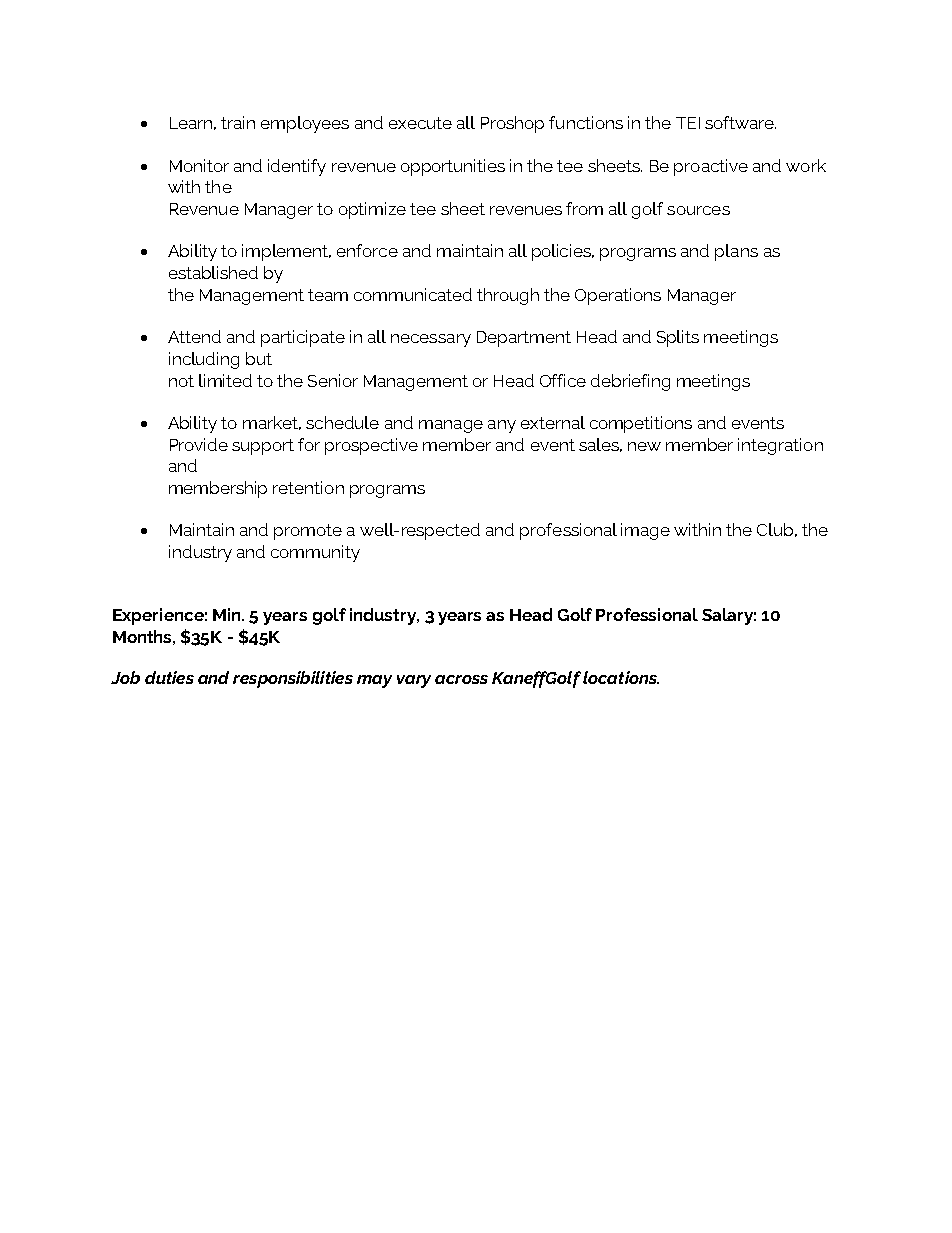 Image resolution: width=952 pixels, height=1233 pixels. What do you see at coordinates (420, 123) in the document?
I see `execute` at bounding box center [420, 123].
